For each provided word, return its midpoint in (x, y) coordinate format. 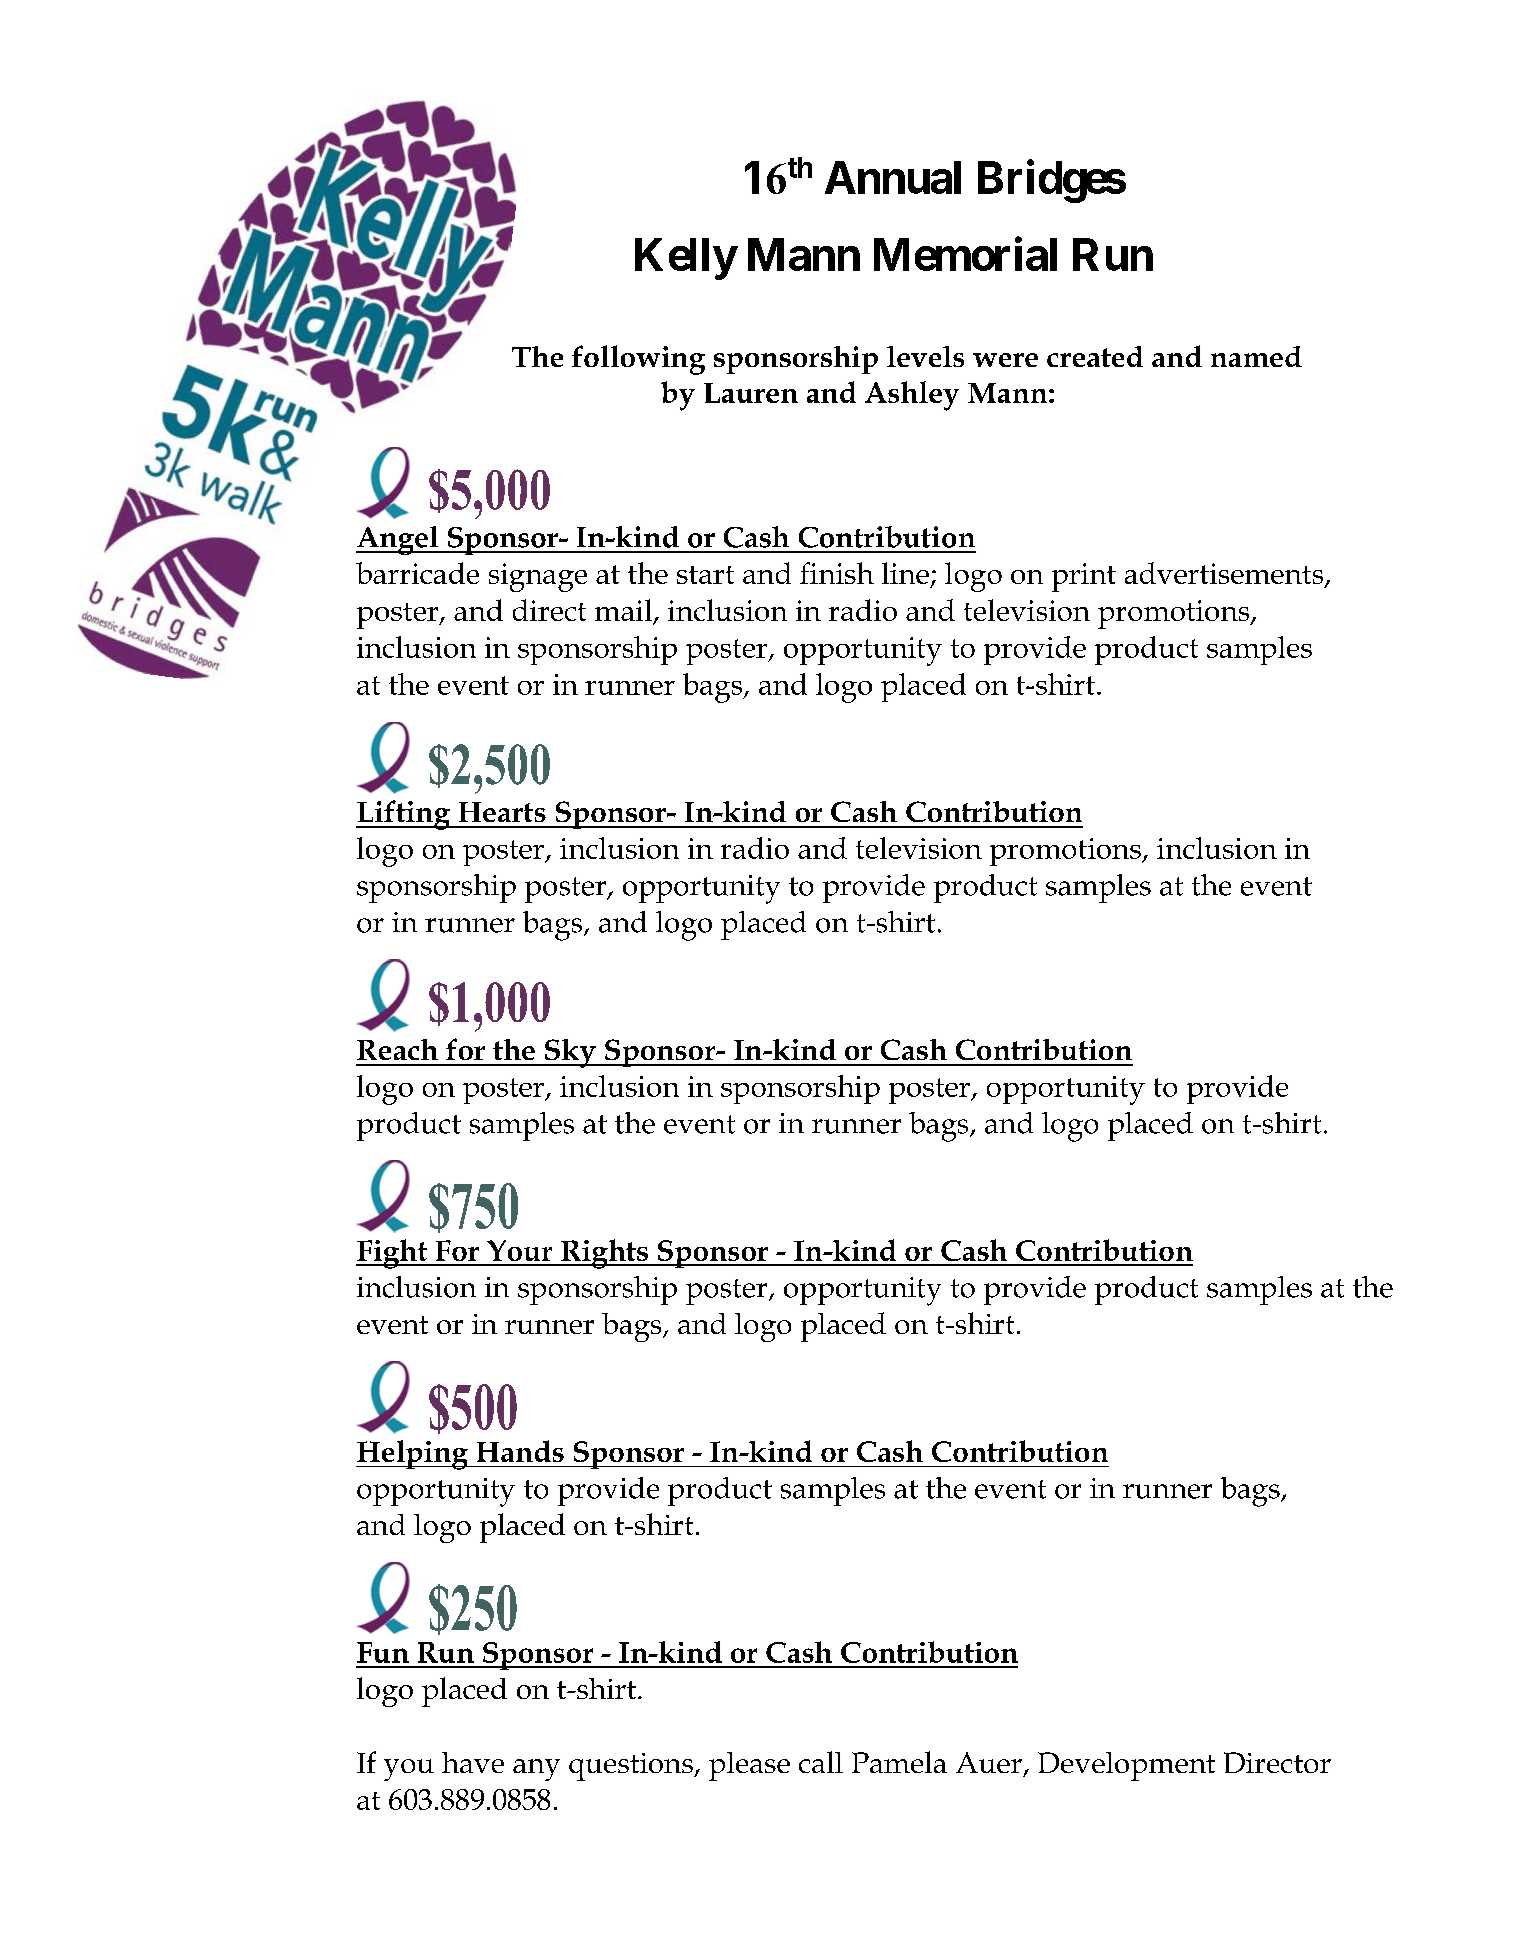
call (821, 1762)
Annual (893, 177)
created (1095, 356)
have (473, 1762)
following (638, 360)
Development (1126, 1766)
